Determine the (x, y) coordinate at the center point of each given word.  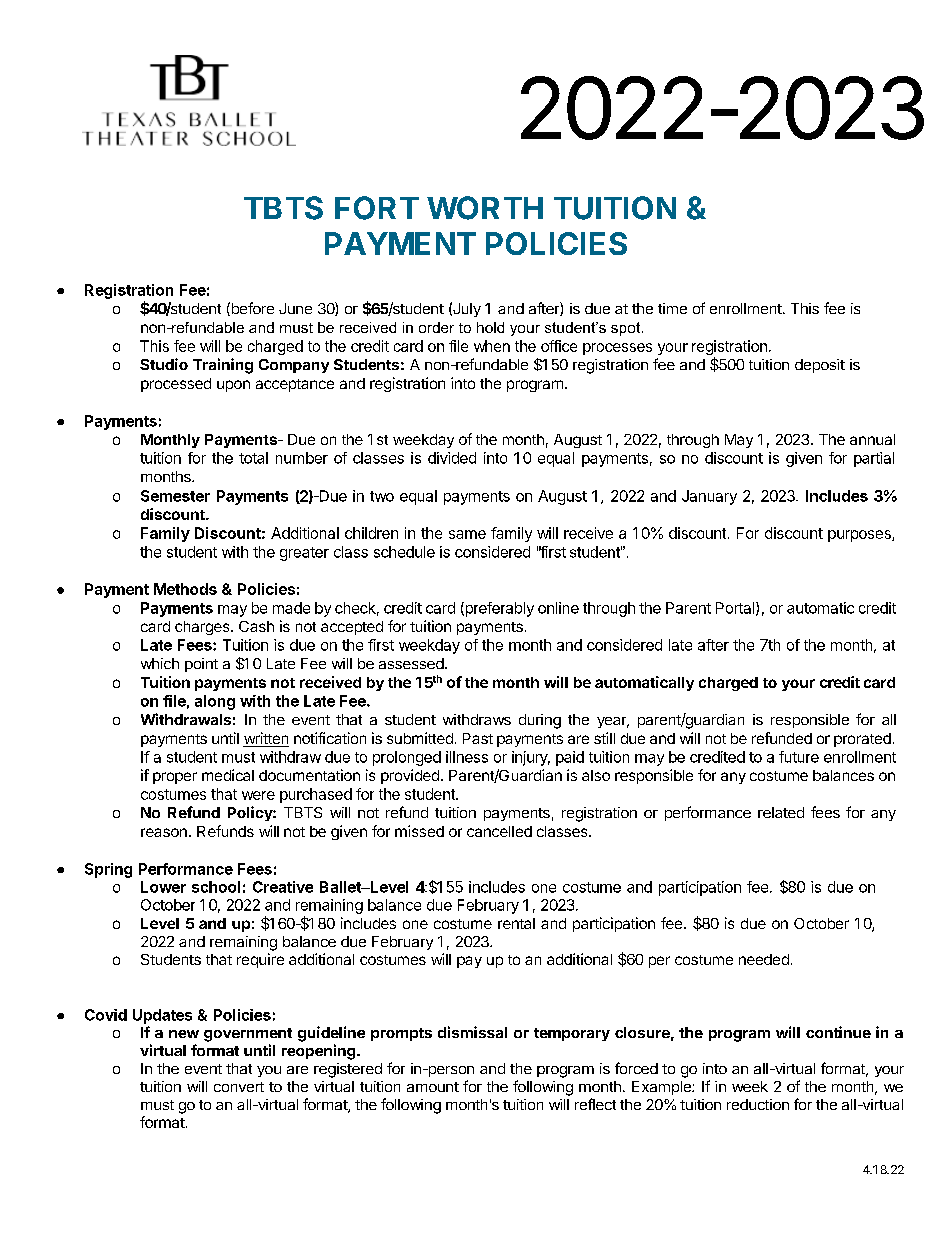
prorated (862, 740)
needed (764, 959)
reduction (758, 1104)
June (295, 308)
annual (872, 439)
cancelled (499, 831)
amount (433, 1087)
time (672, 308)
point (201, 665)
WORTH (485, 208)
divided (452, 458)
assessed (411, 663)
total (253, 458)
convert (239, 1087)
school (216, 887)
